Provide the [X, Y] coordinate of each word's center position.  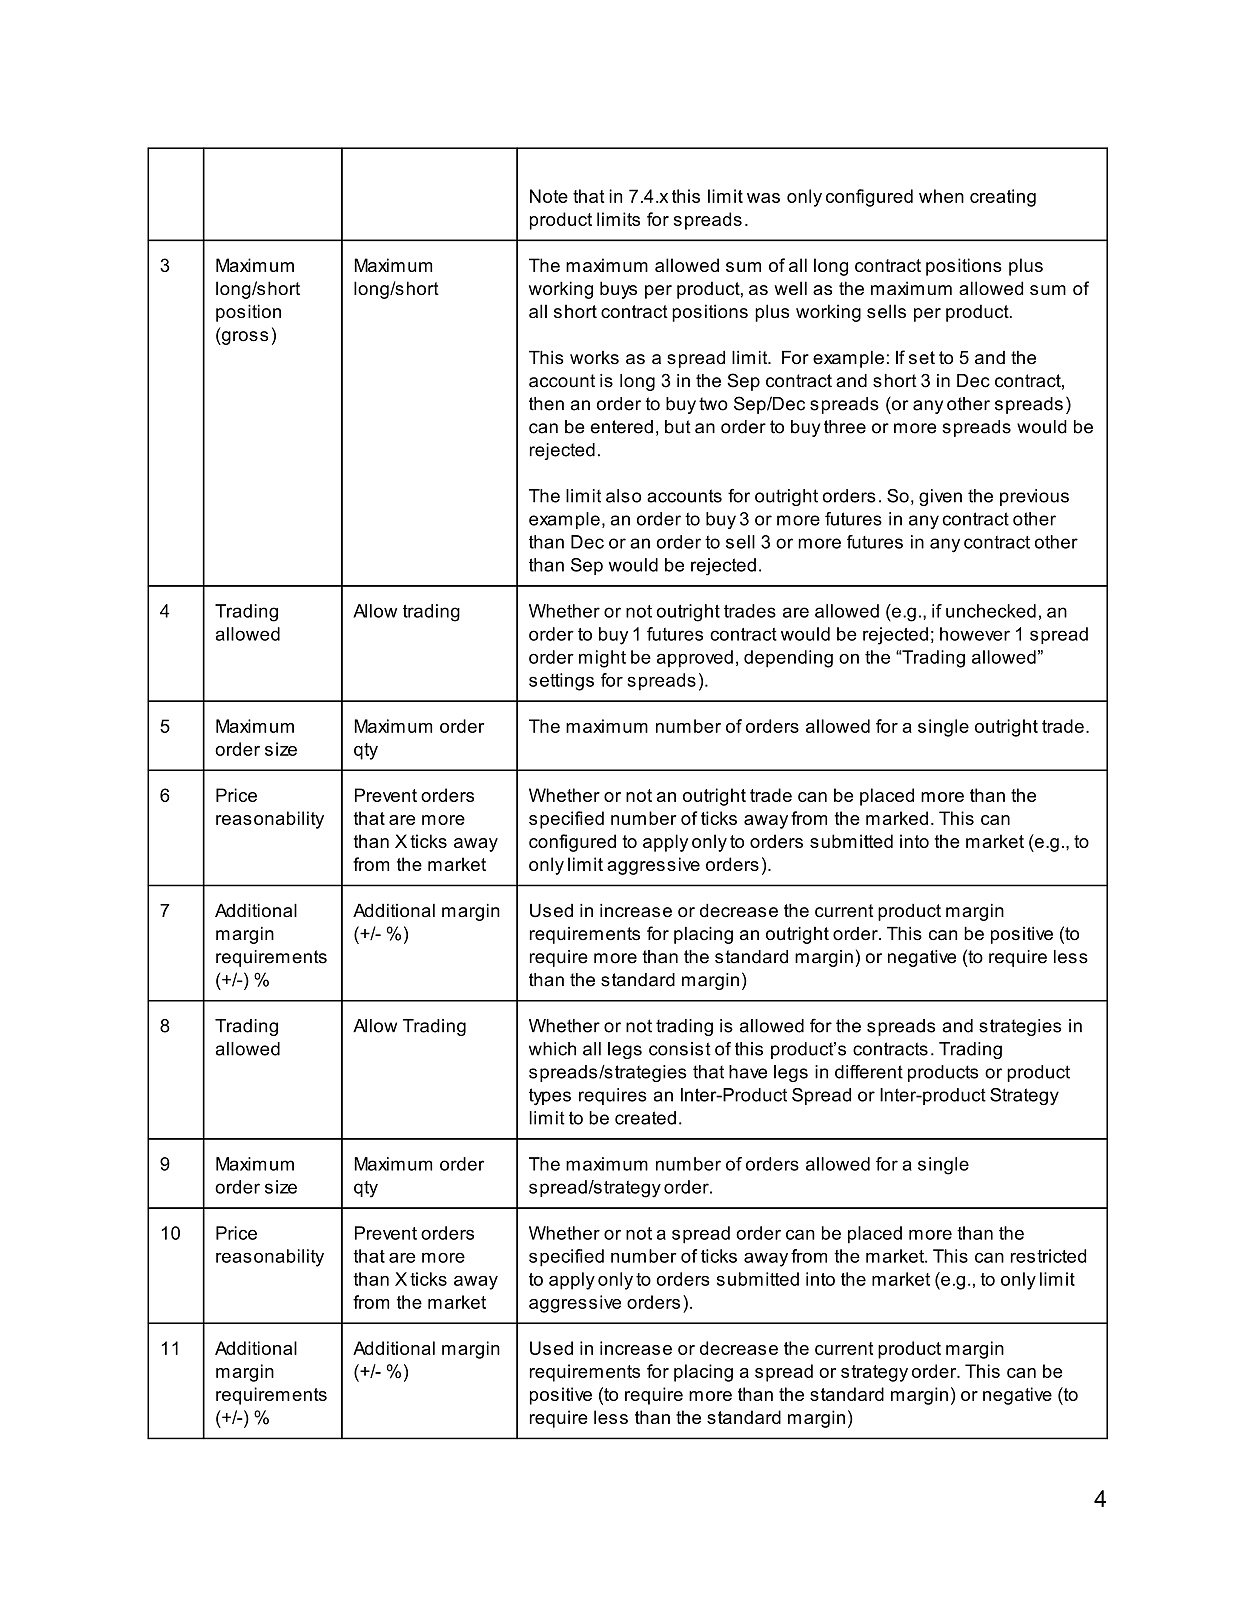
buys [618, 290]
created [645, 1118]
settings [561, 682]
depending [788, 659]
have [748, 1072]
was [763, 198]
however [975, 634]
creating [1003, 198]
